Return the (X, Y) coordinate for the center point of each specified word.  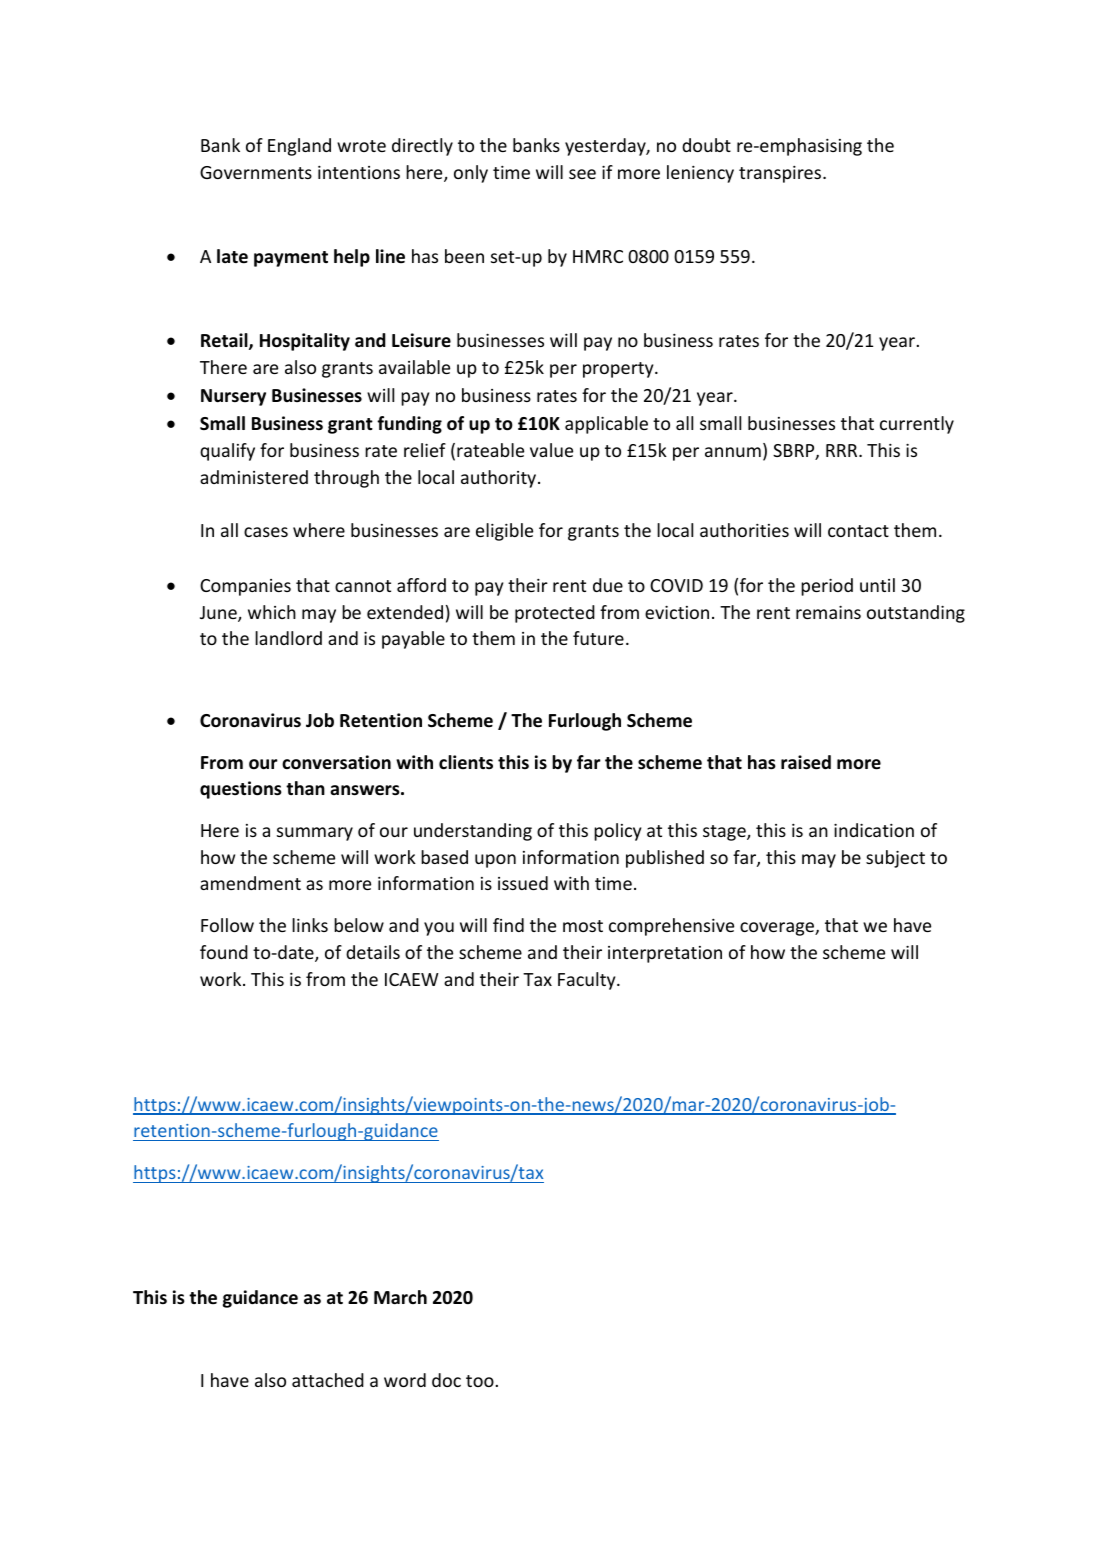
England (299, 147)
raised (806, 762)
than (305, 788)
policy (617, 832)
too (480, 1381)
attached (328, 1380)
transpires (781, 174)
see (582, 174)
